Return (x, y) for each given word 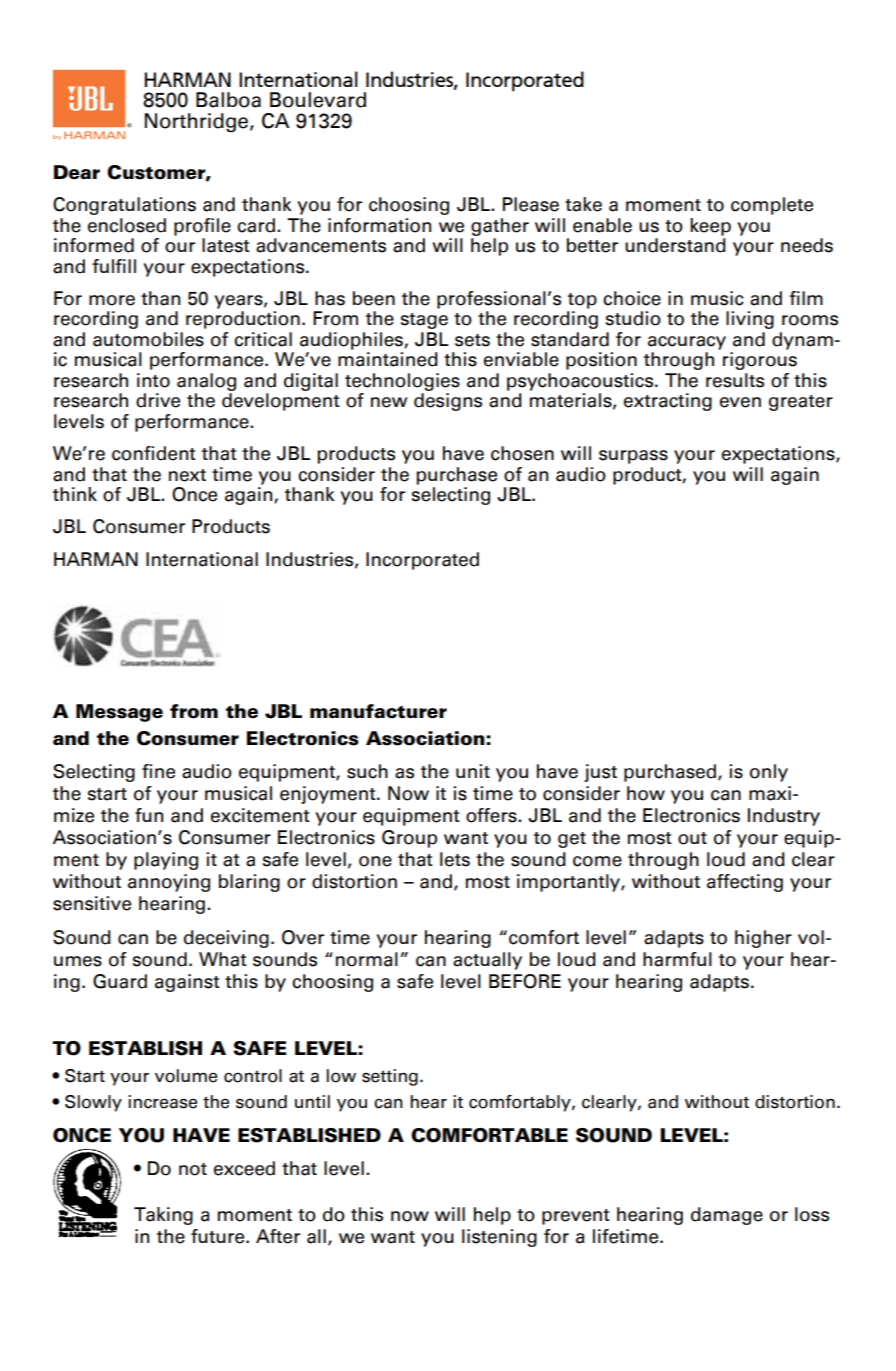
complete (772, 206)
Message (119, 713)
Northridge (196, 122)
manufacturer (378, 711)
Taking (163, 1216)
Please (531, 204)
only (769, 773)
